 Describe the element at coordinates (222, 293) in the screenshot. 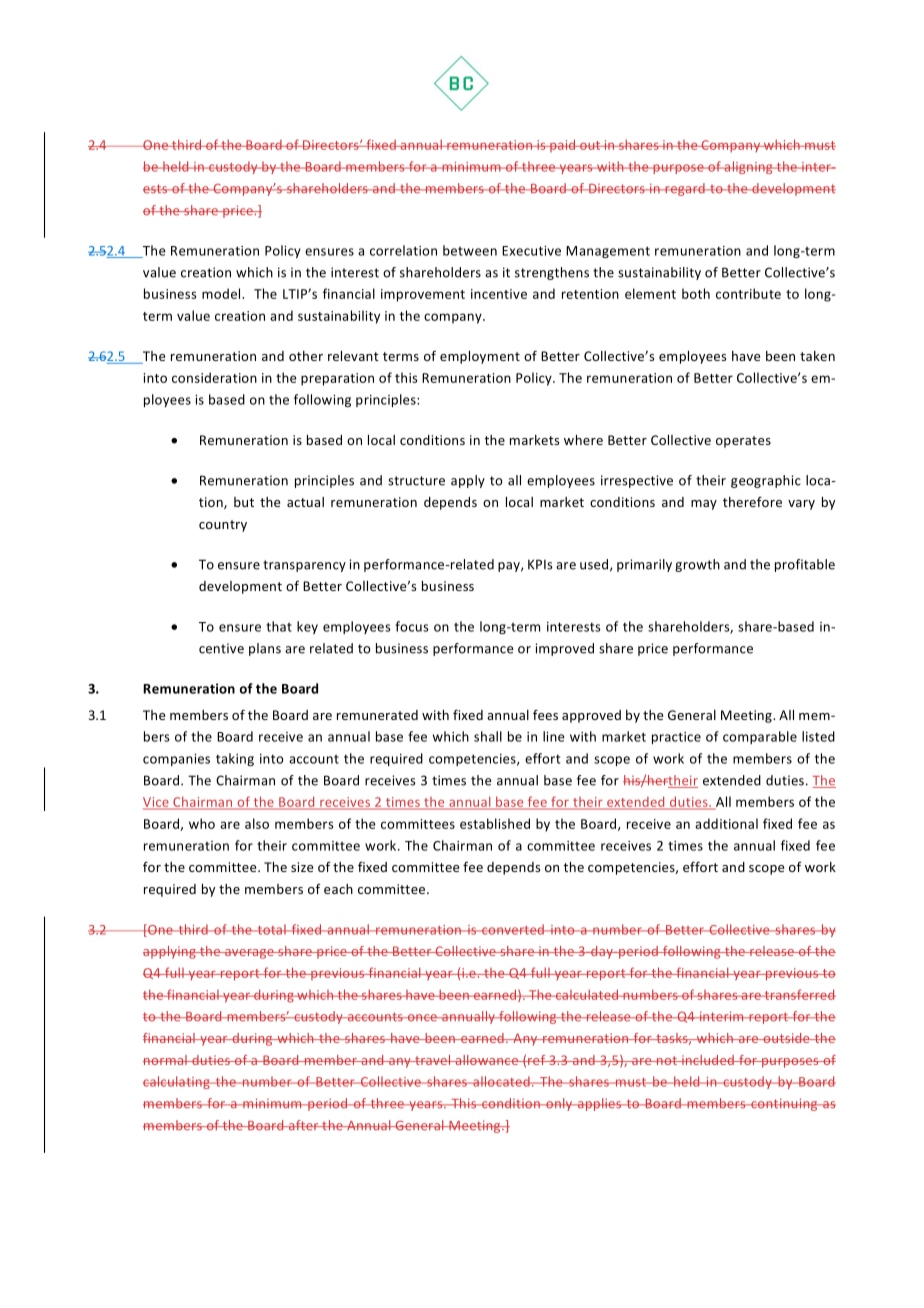

I see `model` at that location.
